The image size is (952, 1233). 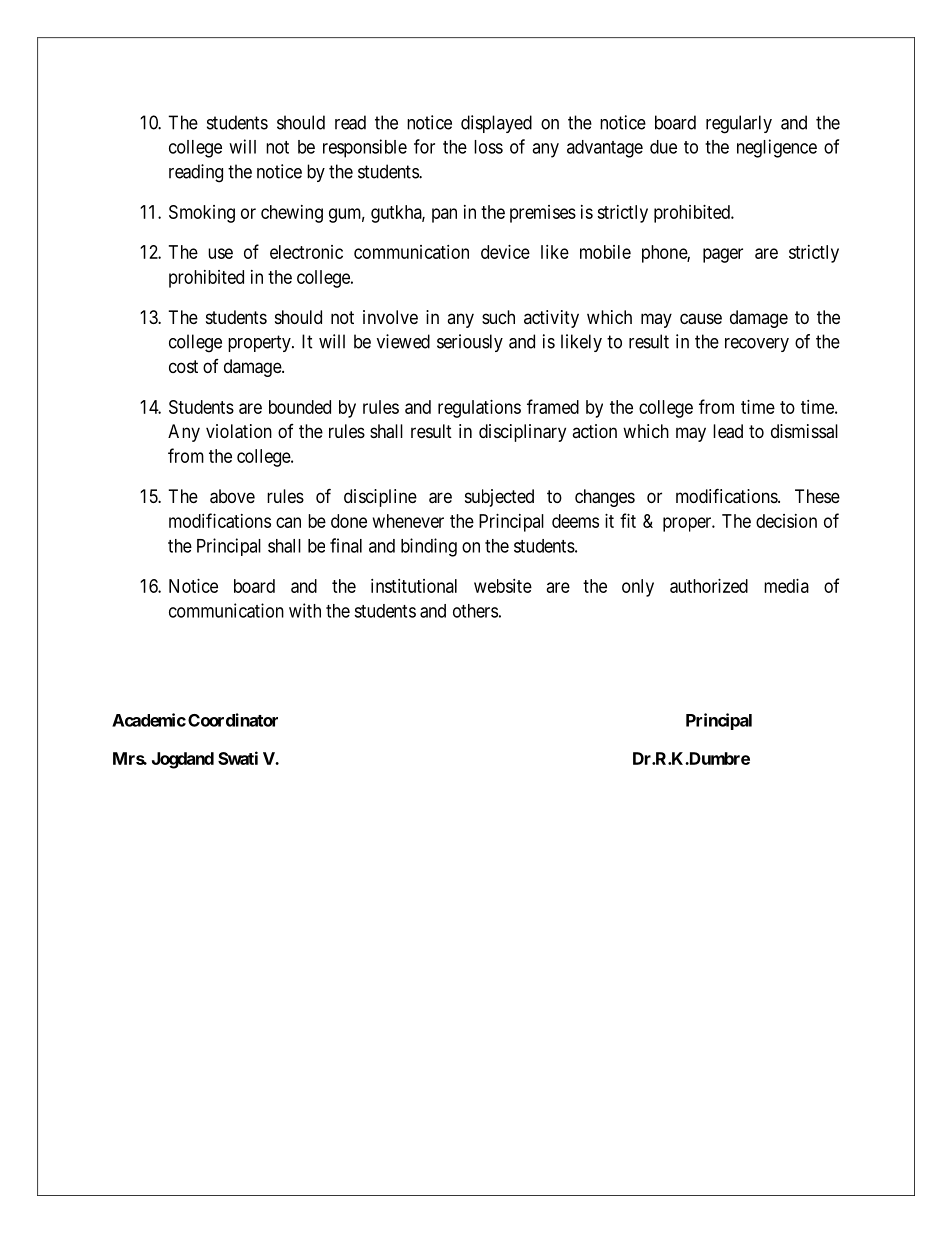 What do you see at coordinates (503, 586) in the image?
I see `website` at bounding box center [503, 586].
